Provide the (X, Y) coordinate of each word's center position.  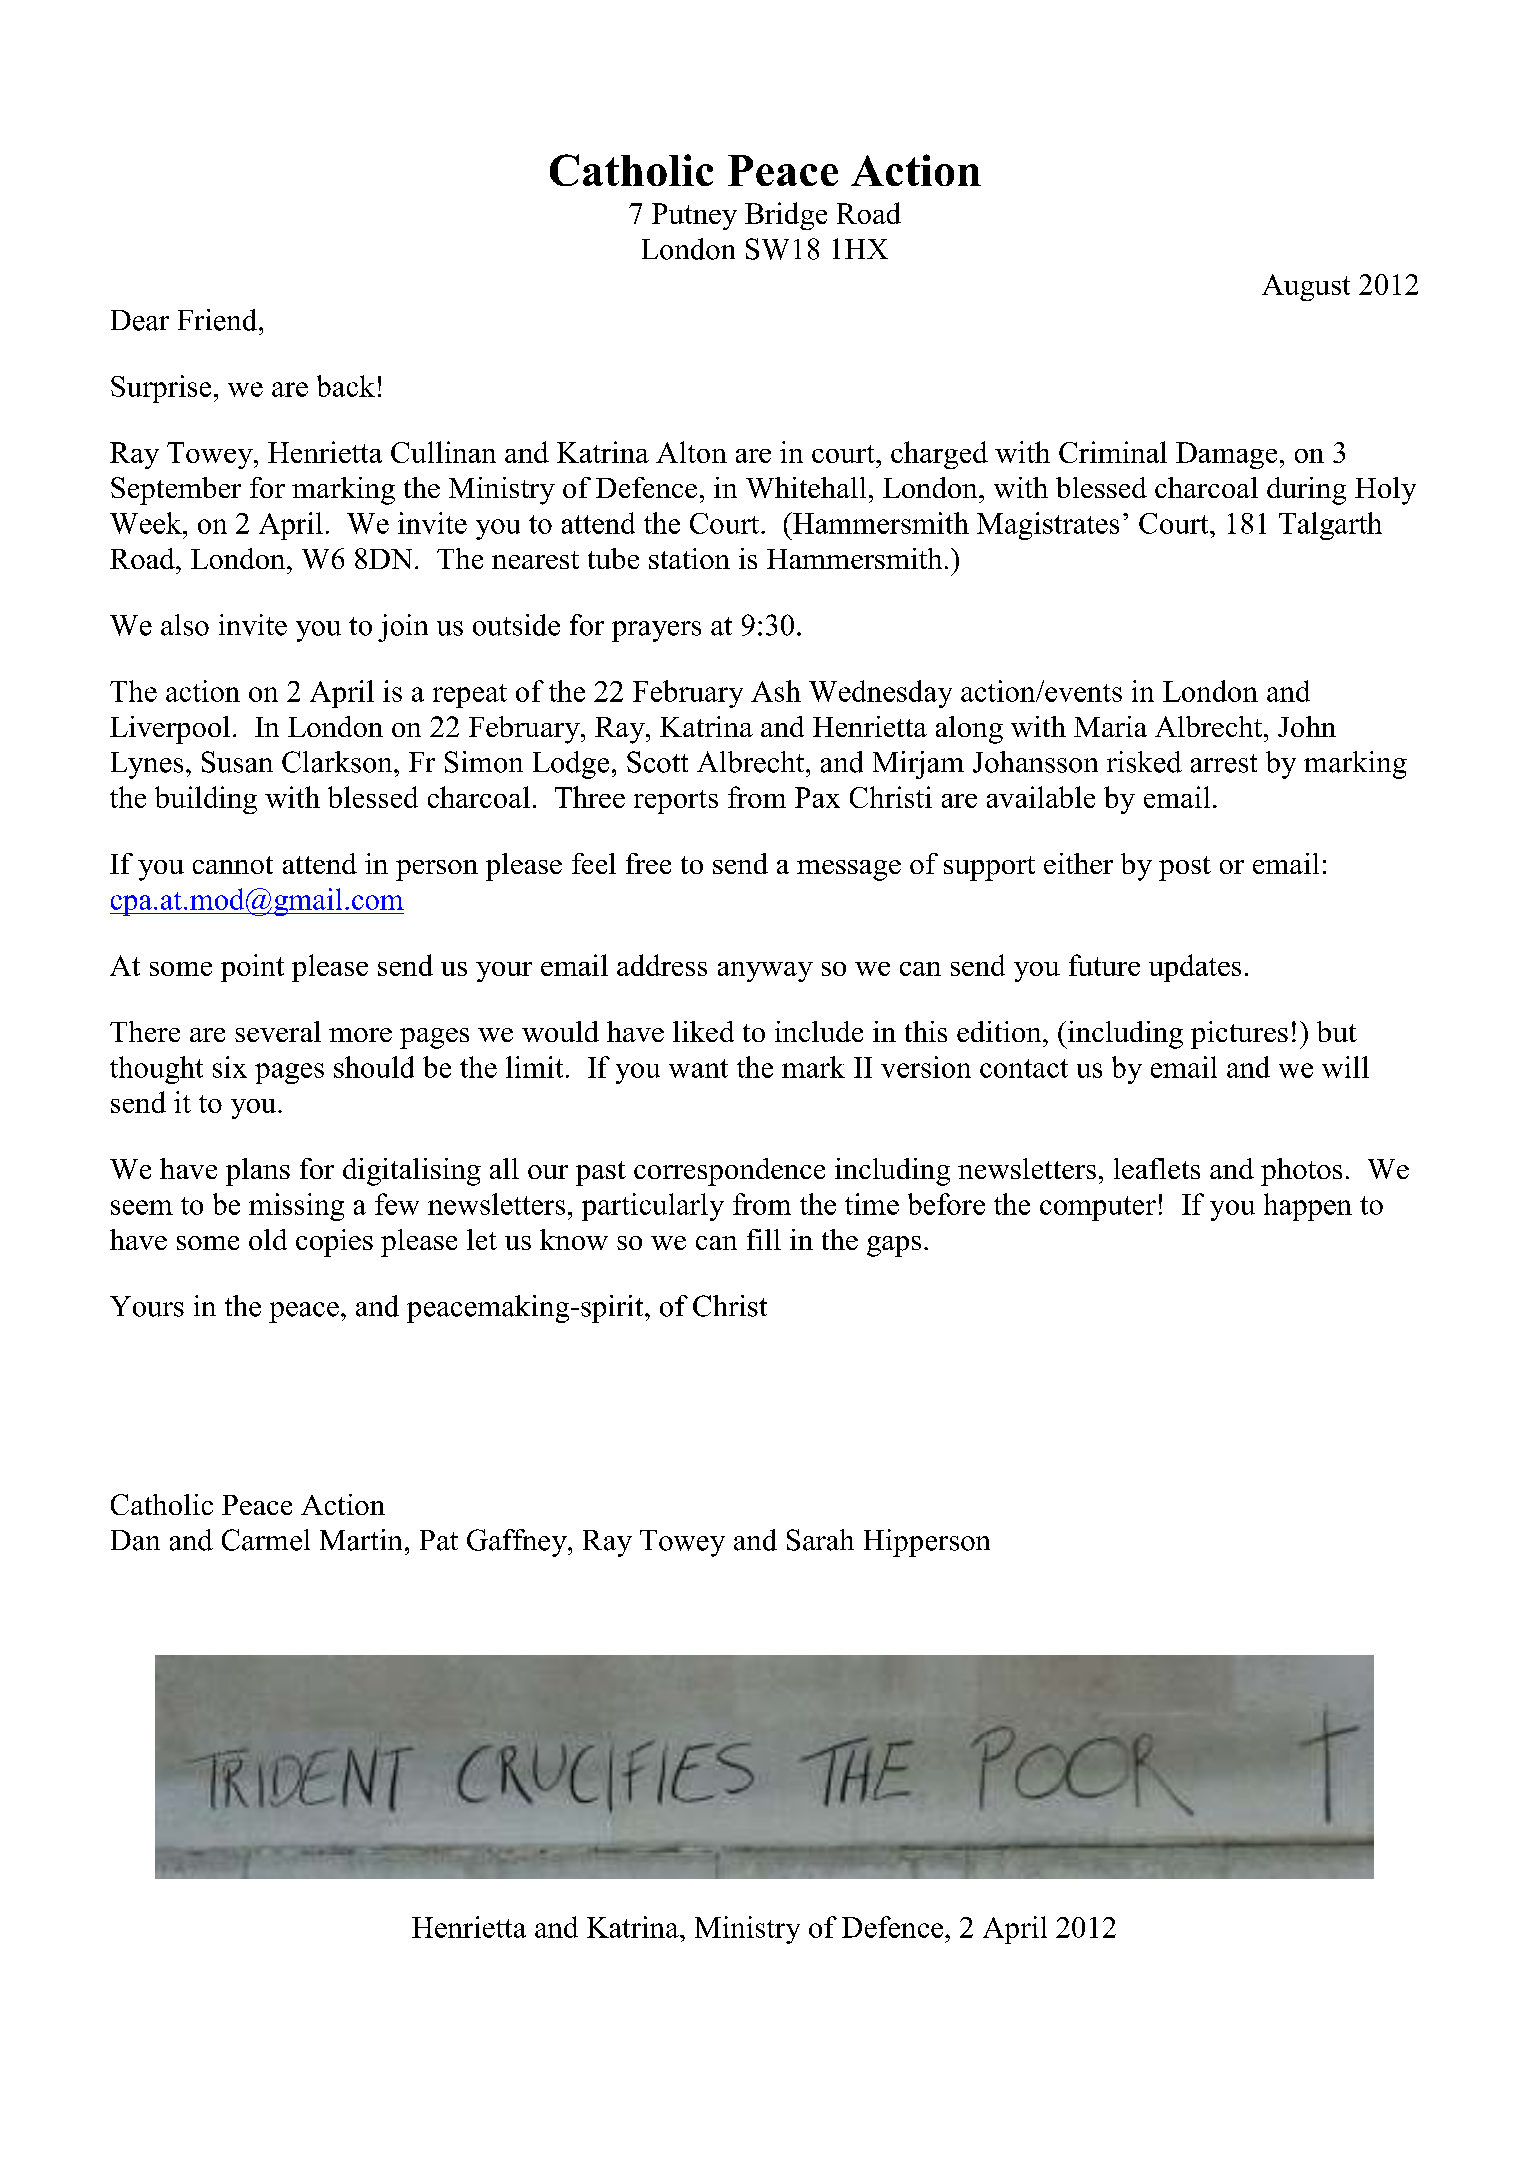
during (1306, 491)
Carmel (266, 1540)
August (1306, 287)
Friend (219, 320)
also (185, 625)
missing (296, 1207)
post (1185, 868)
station (689, 558)
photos (1301, 1172)
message (849, 870)
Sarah (820, 1540)
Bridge (786, 216)
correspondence (729, 1172)
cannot (233, 865)
